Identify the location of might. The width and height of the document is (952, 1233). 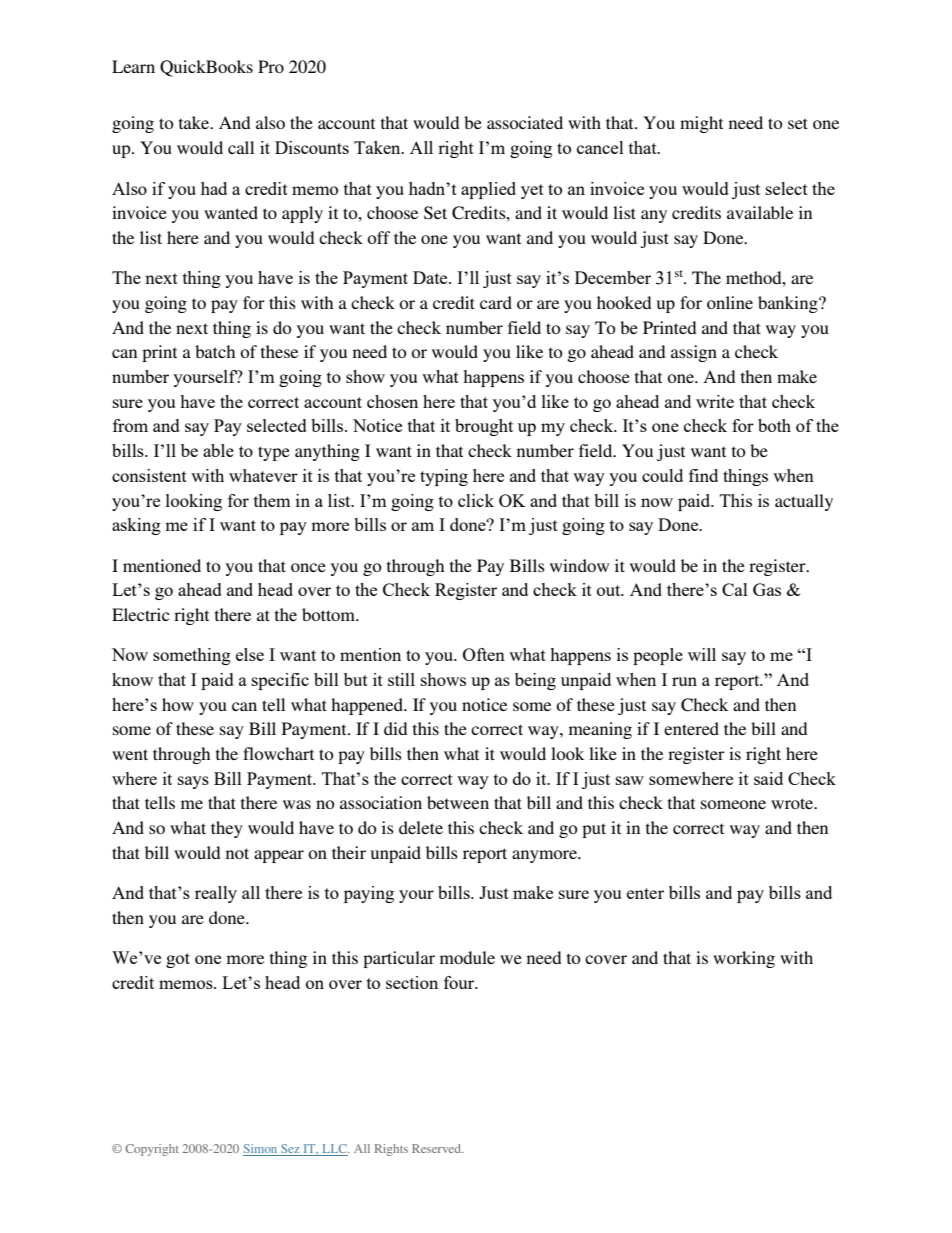
(701, 124).
